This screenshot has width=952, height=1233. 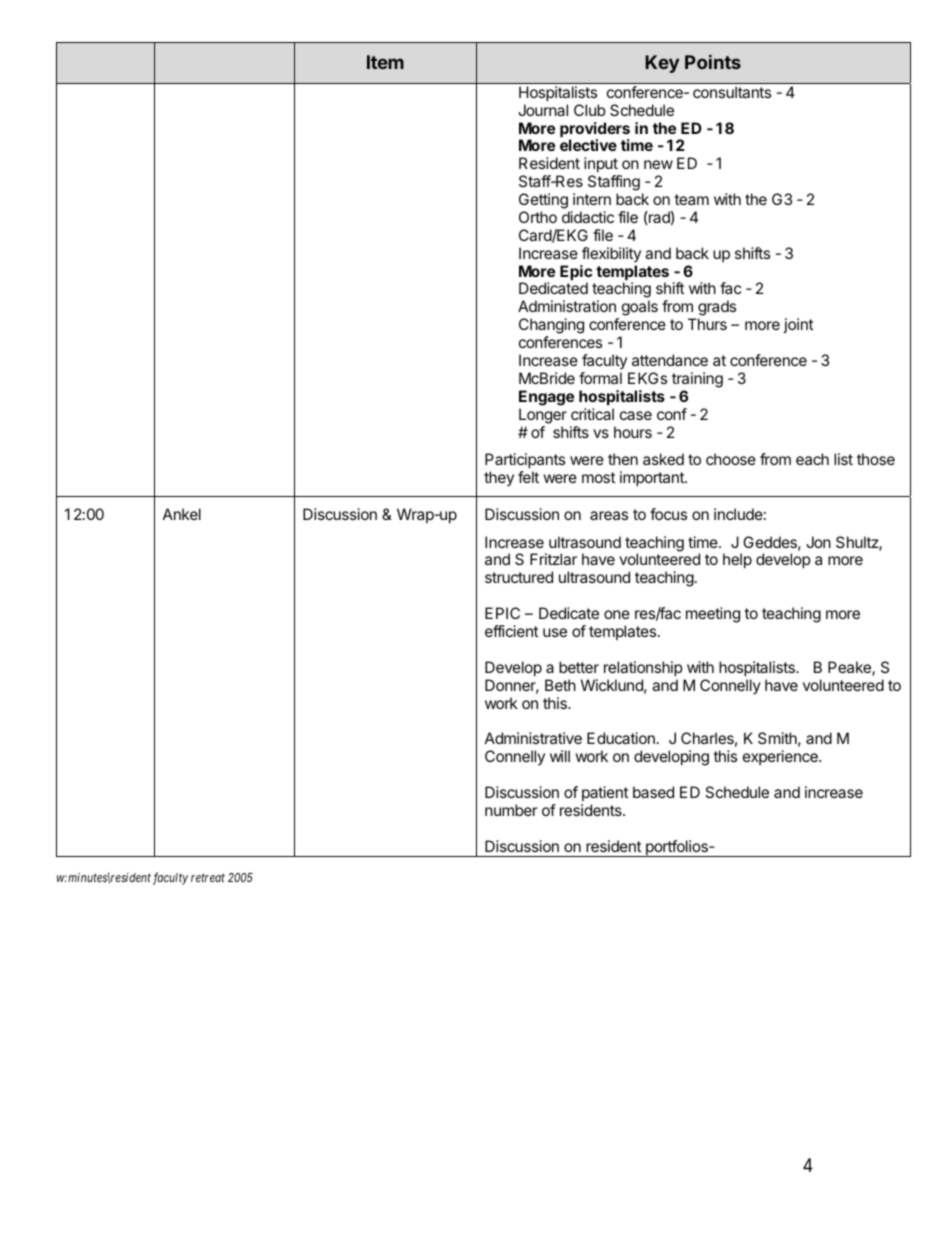 I want to click on Points, so click(x=713, y=62).
